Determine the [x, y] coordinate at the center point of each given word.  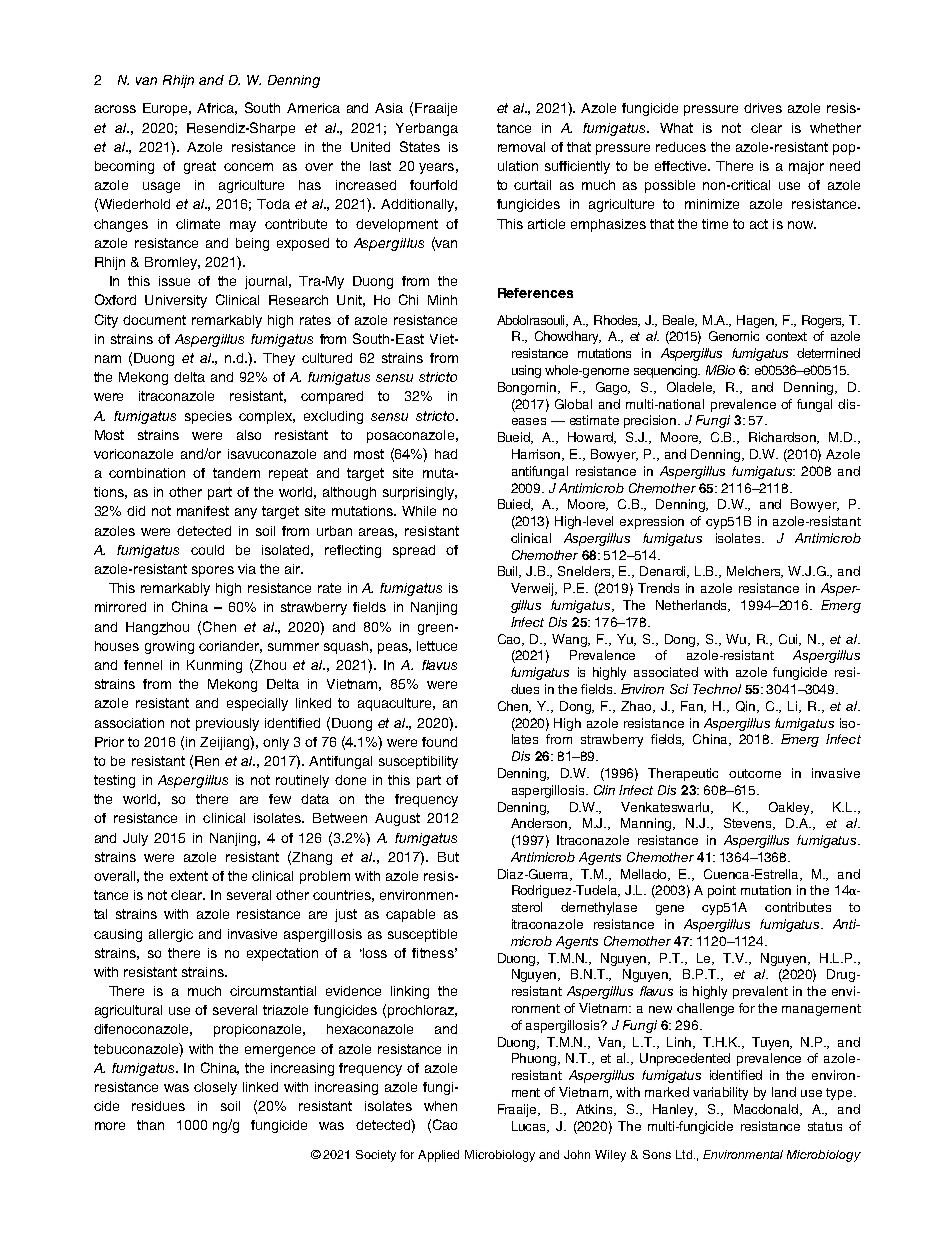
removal [521, 147]
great [200, 167]
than [150, 1125]
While [419, 511]
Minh [442, 300]
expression [652, 522]
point [722, 891]
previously [227, 724]
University [176, 301]
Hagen [756, 321]
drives [763, 108]
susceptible [422, 935]
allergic [171, 935]
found [439, 742]
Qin [747, 707]
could [207, 550]
